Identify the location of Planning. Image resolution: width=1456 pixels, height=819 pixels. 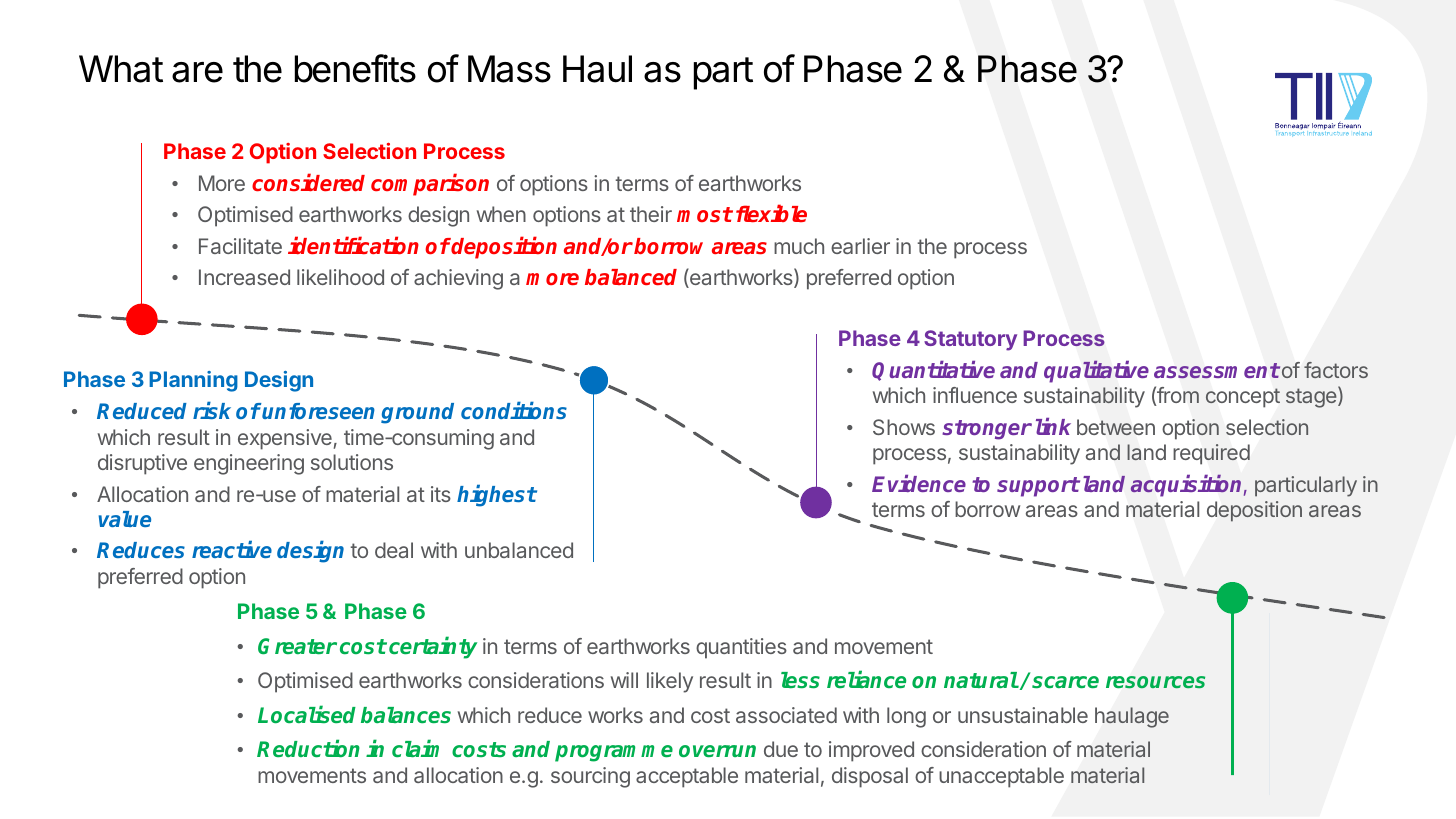
(193, 381).
